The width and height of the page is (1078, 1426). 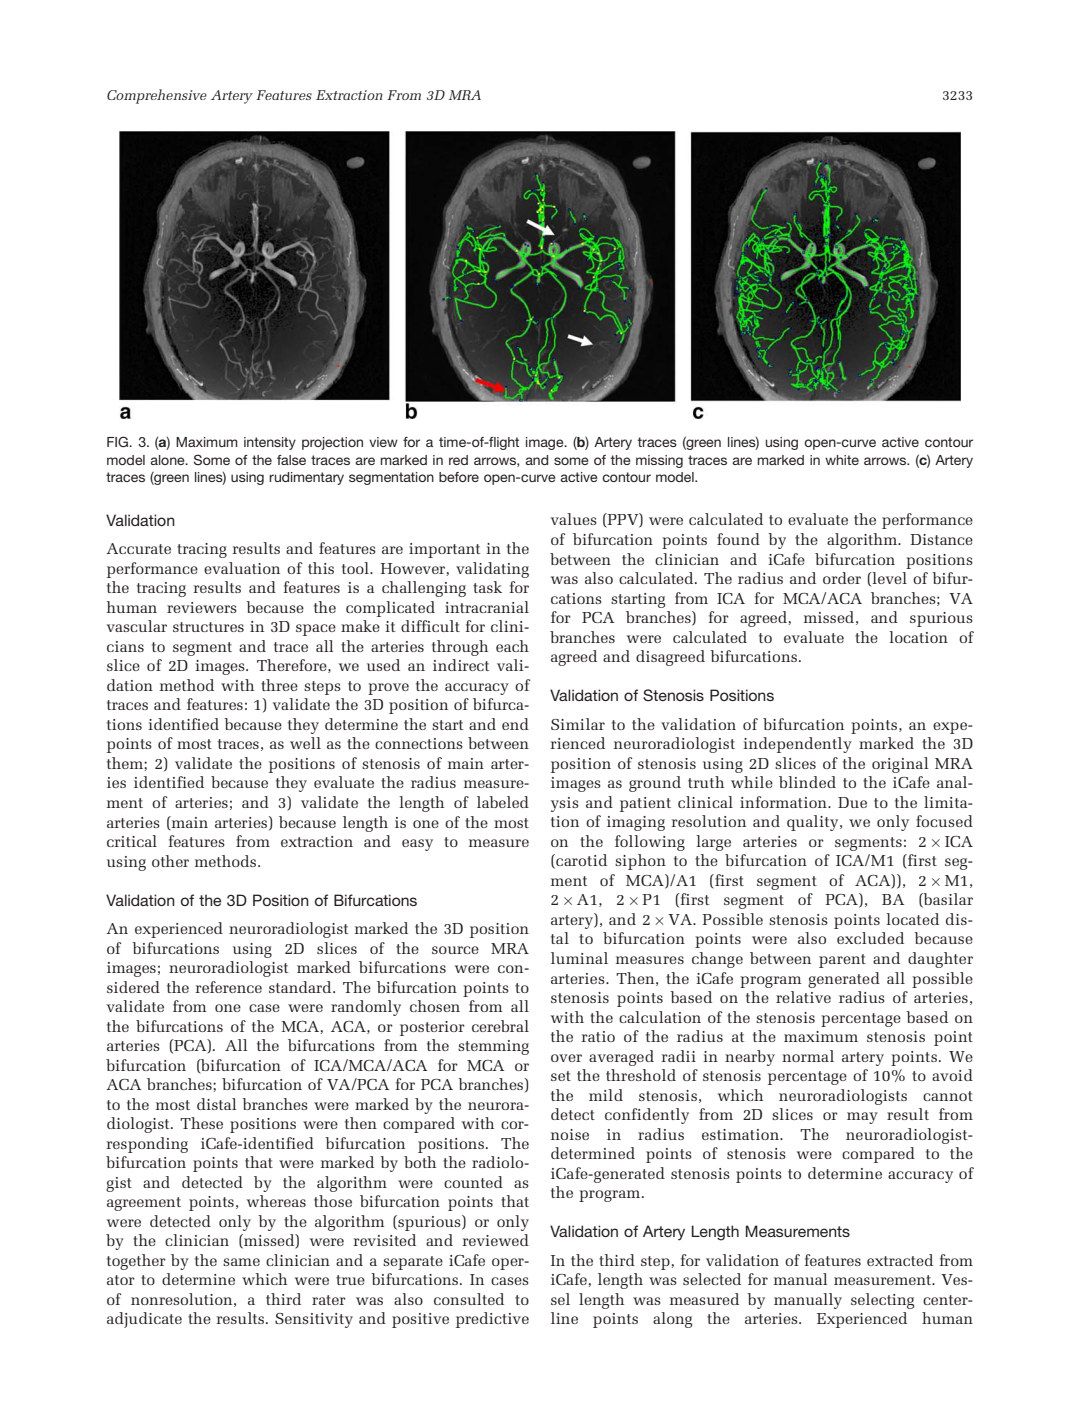 I want to click on Similar, so click(x=578, y=724).
